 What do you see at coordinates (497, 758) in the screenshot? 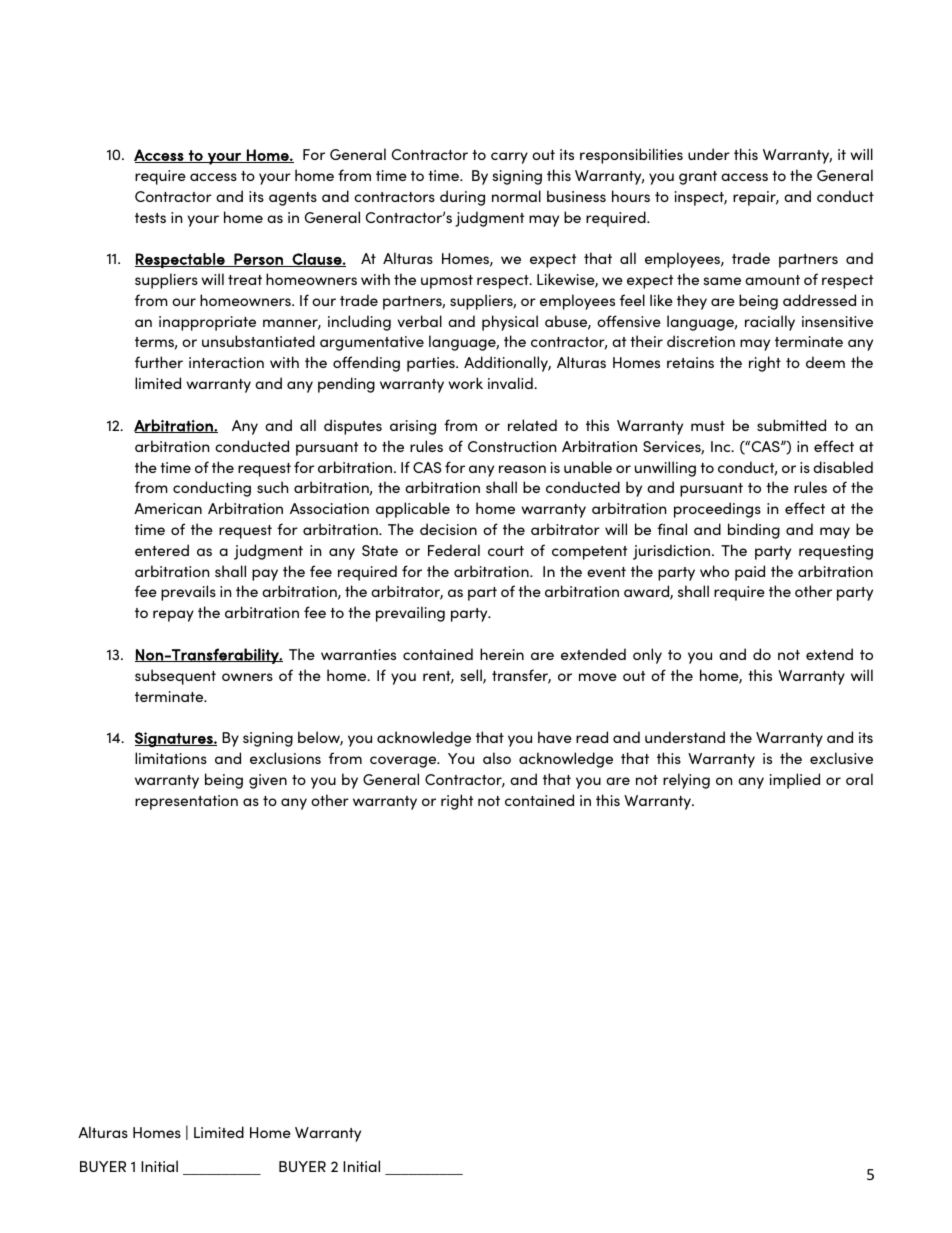
I see `also` at bounding box center [497, 758].
